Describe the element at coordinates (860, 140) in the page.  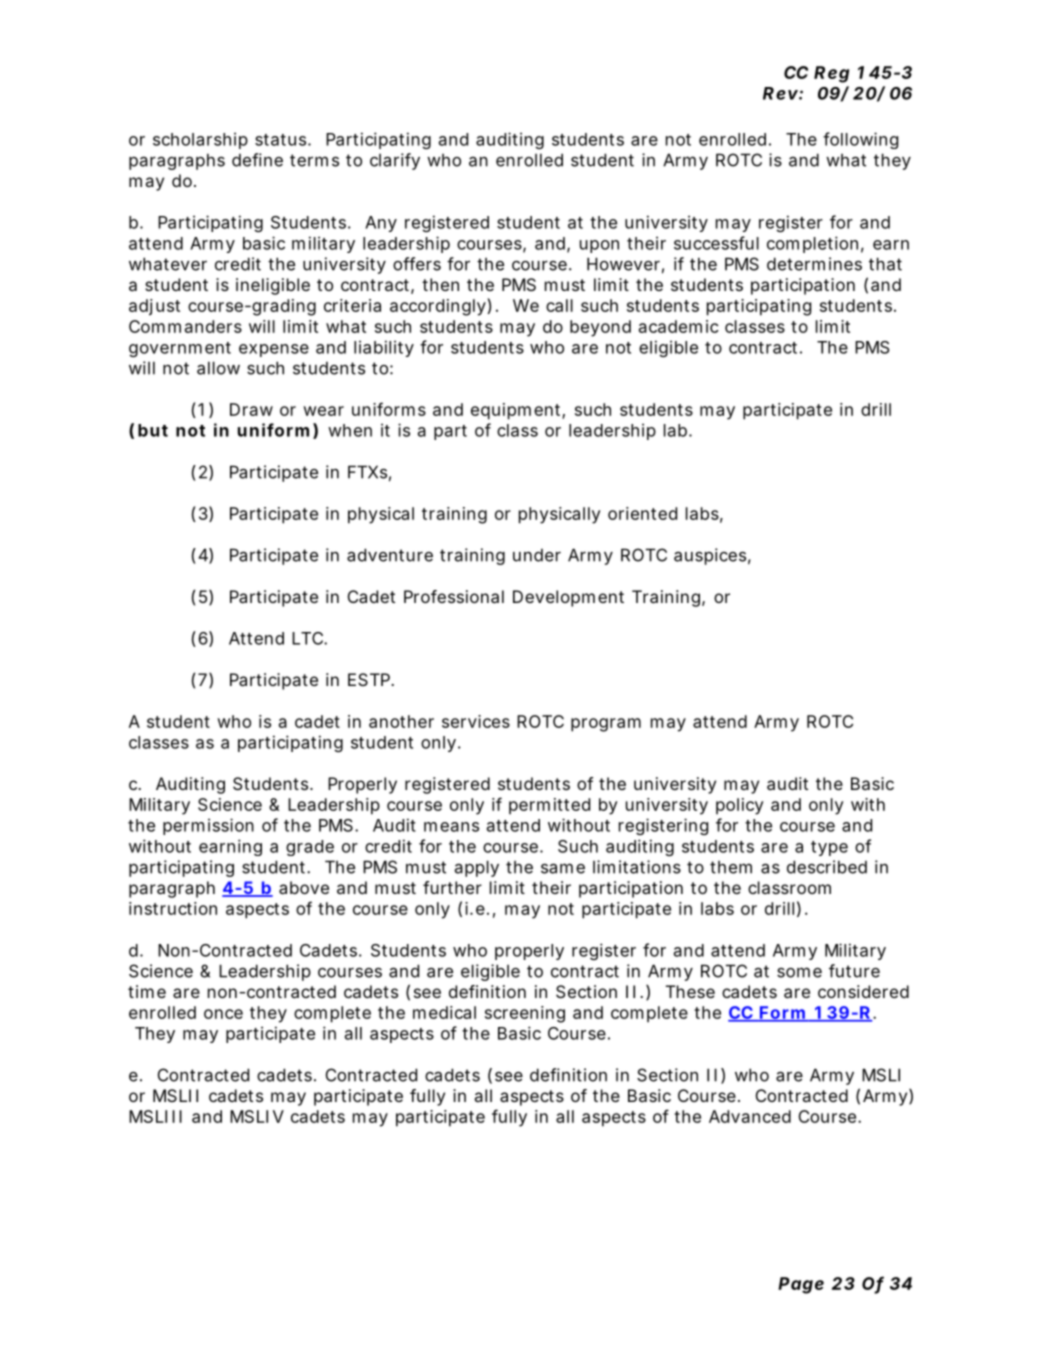
I see `following` at that location.
